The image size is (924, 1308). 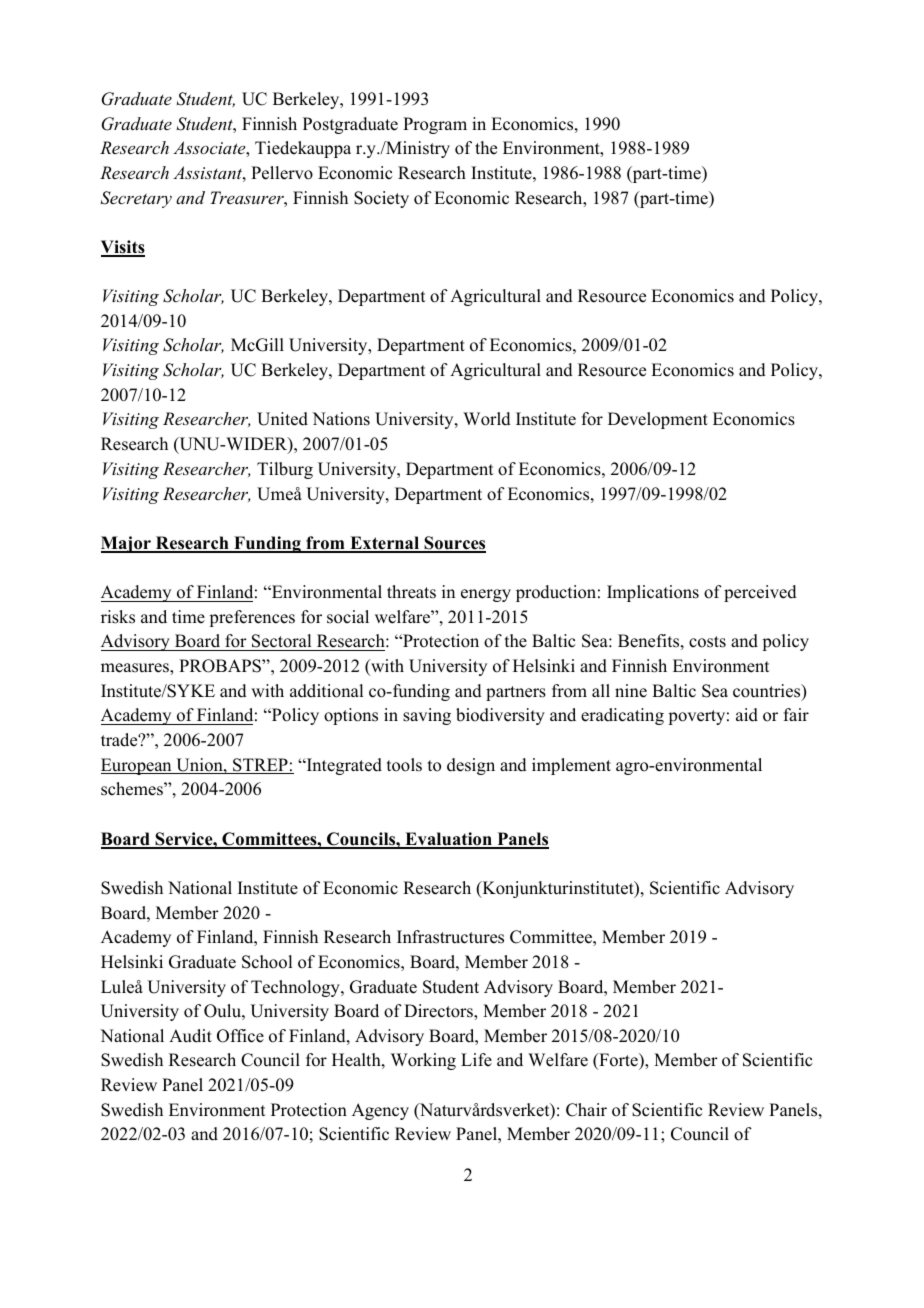 What do you see at coordinates (136, 199) in the screenshot?
I see `Secretary` at bounding box center [136, 199].
